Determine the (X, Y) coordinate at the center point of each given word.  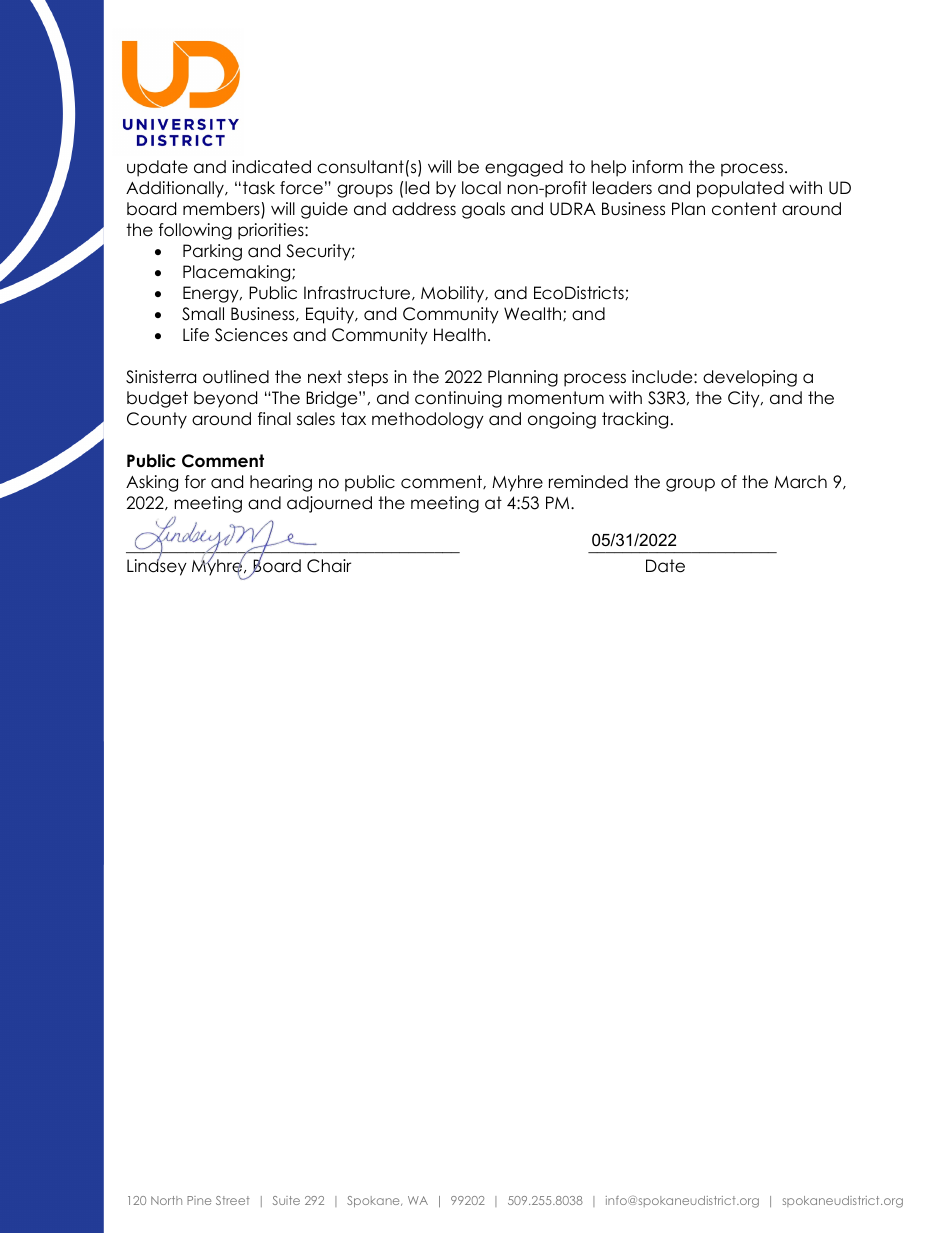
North (166, 1200)
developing (750, 378)
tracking (635, 420)
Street (233, 1200)
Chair (329, 566)
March (800, 482)
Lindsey (157, 566)
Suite (286, 1200)
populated (740, 189)
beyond (225, 399)
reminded (588, 482)
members (222, 210)
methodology (428, 420)
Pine (199, 1200)
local (481, 188)
